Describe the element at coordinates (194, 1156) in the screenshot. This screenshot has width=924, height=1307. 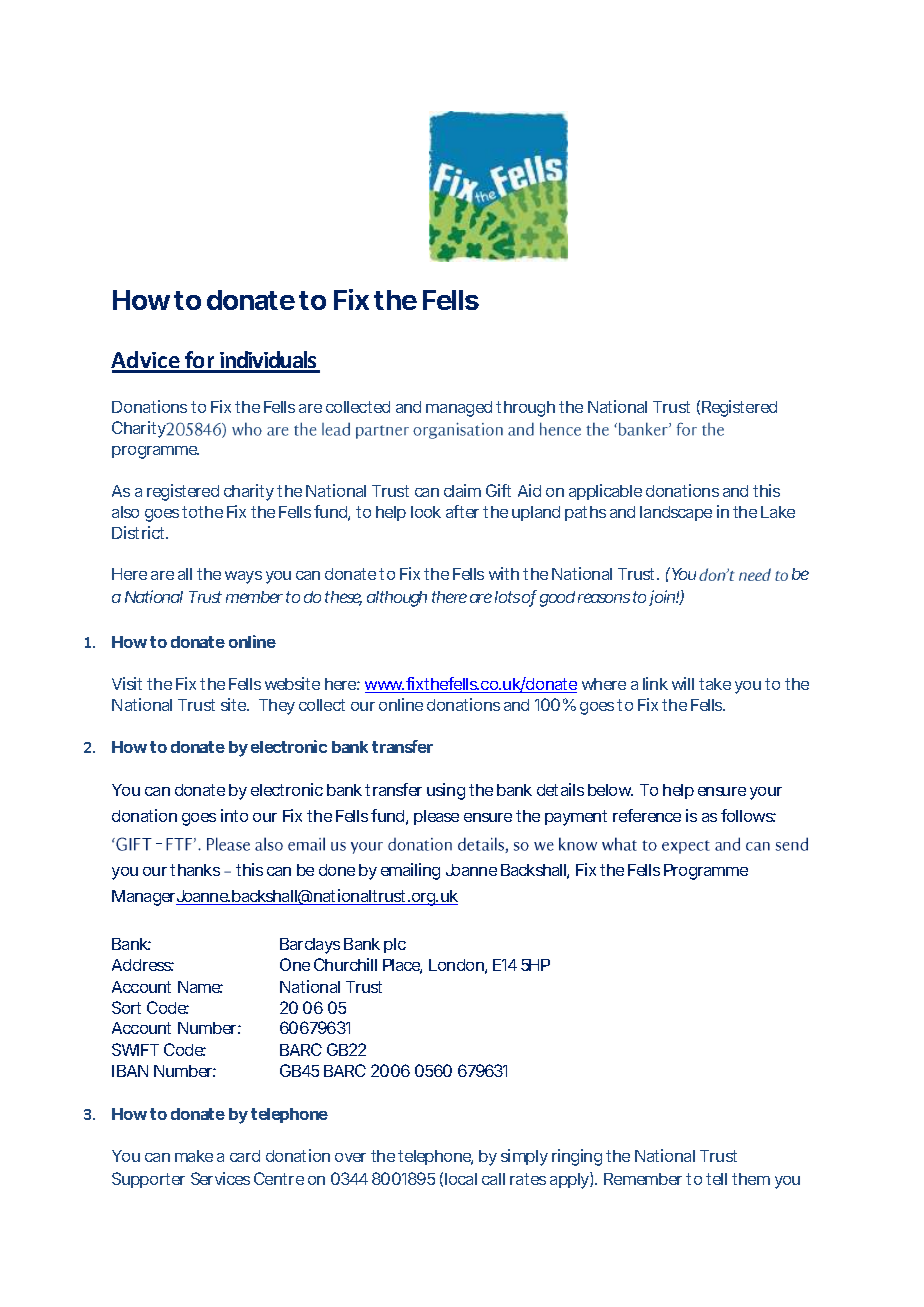
I see `make` at that location.
